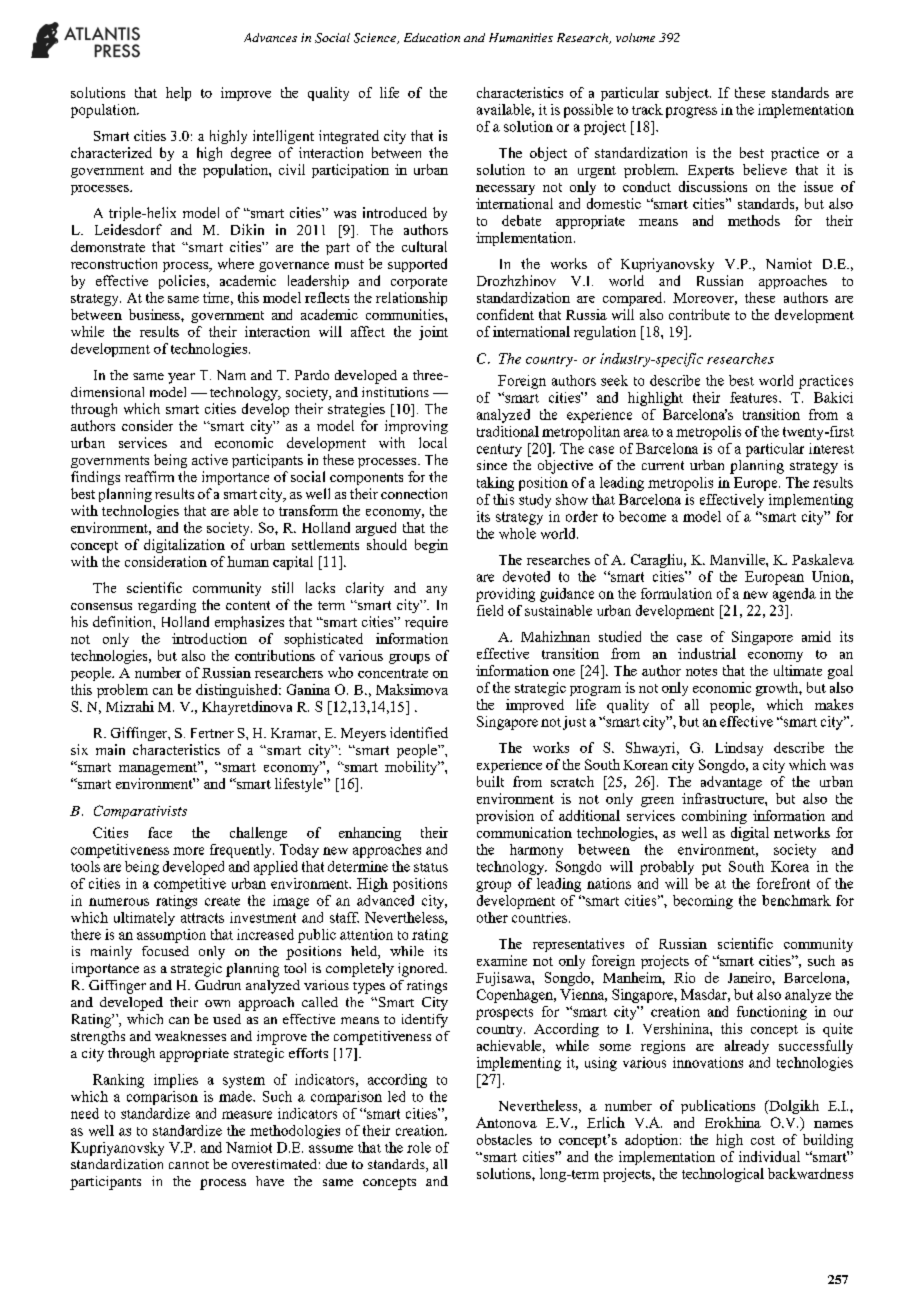 The image size is (924, 1308). I want to click on field, so click(490, 610).
